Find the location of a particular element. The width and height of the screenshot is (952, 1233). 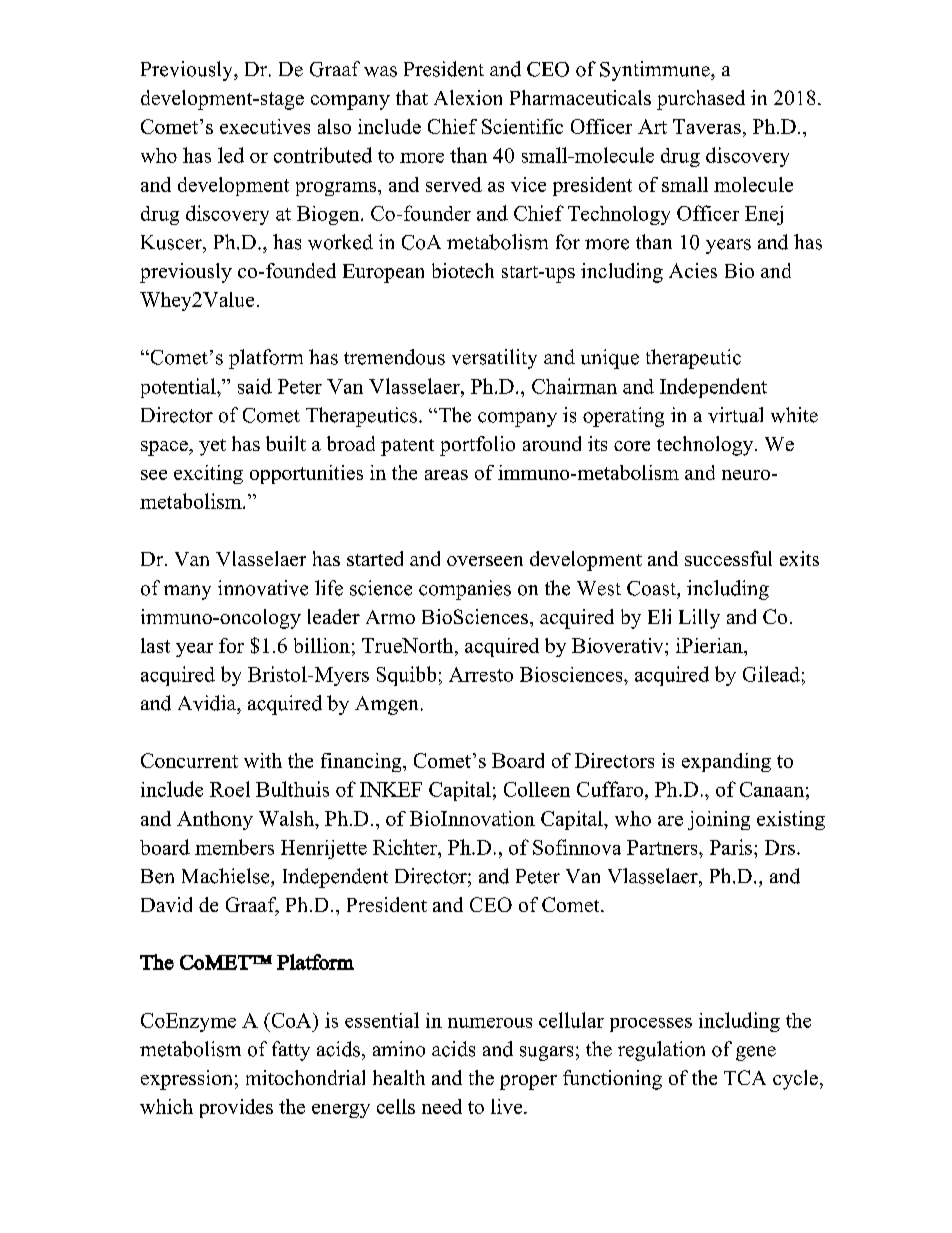

companies is located at coordinates (465, 590).
